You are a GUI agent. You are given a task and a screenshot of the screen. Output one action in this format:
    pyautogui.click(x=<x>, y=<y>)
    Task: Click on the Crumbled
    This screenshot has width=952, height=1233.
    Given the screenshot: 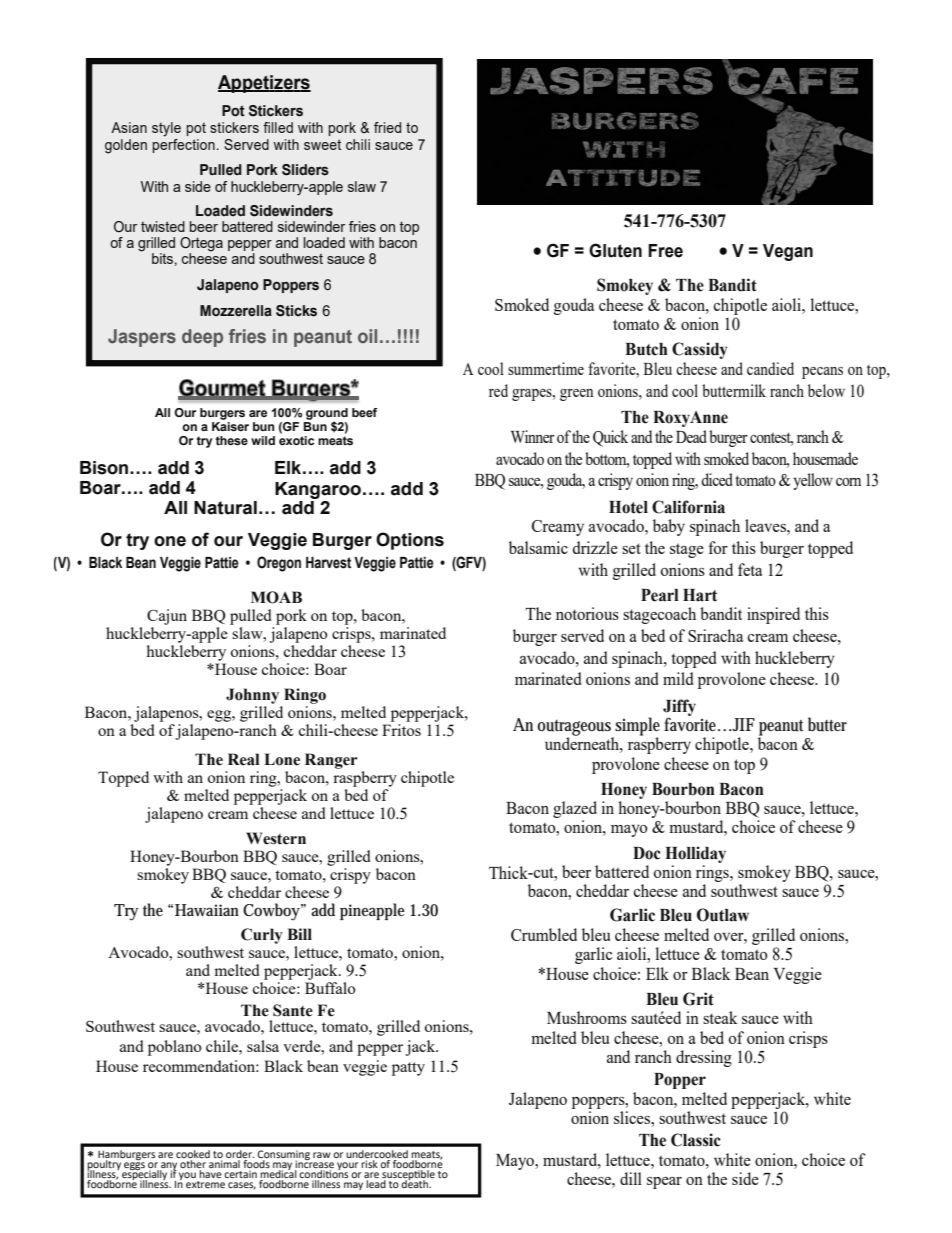 What is the action you would take?
    pyautogui.click(x=544, y=934)
